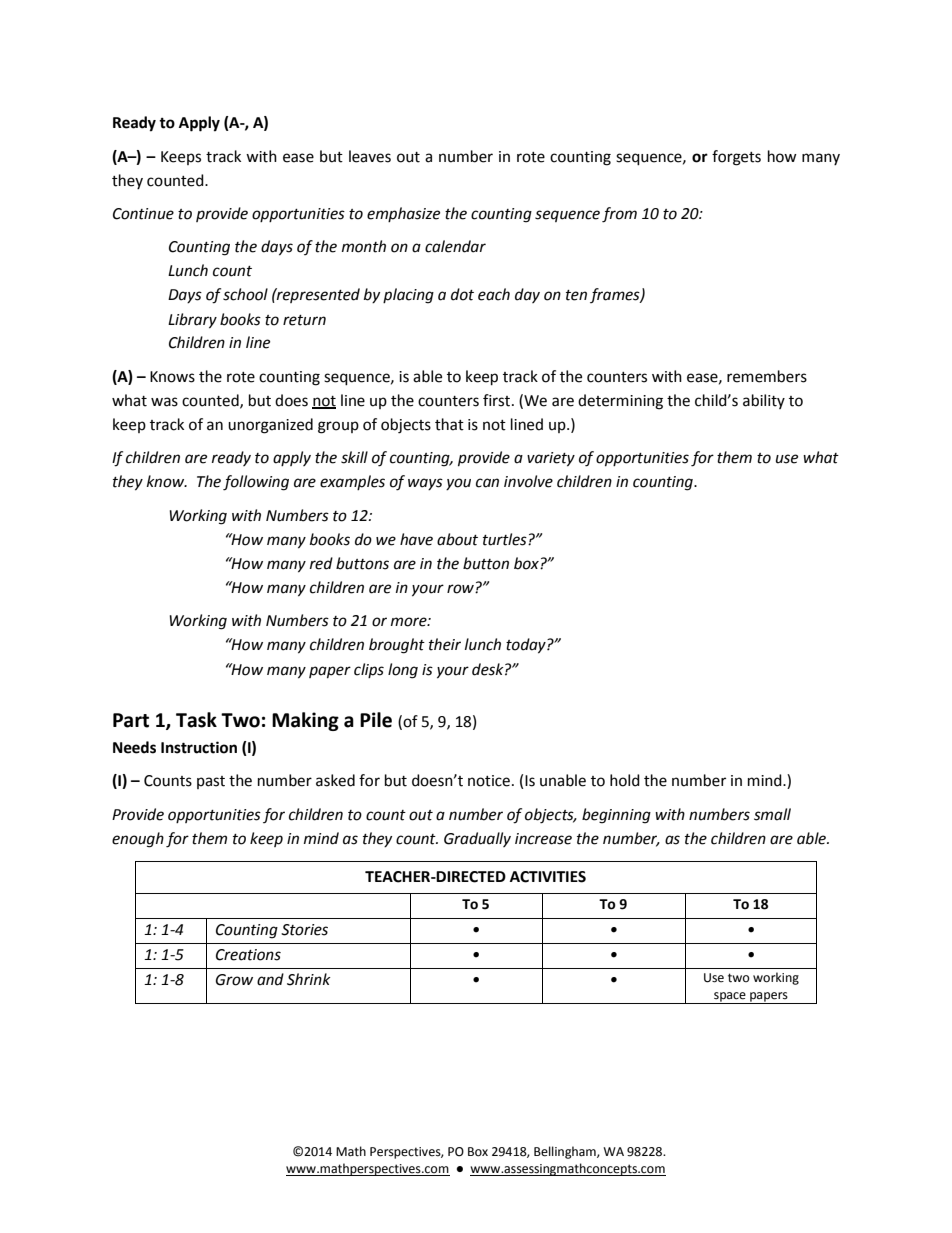 Image resolution: width=952 pixels, height=1233 pixels. I want to click on emphasize, so click(403, 214).
